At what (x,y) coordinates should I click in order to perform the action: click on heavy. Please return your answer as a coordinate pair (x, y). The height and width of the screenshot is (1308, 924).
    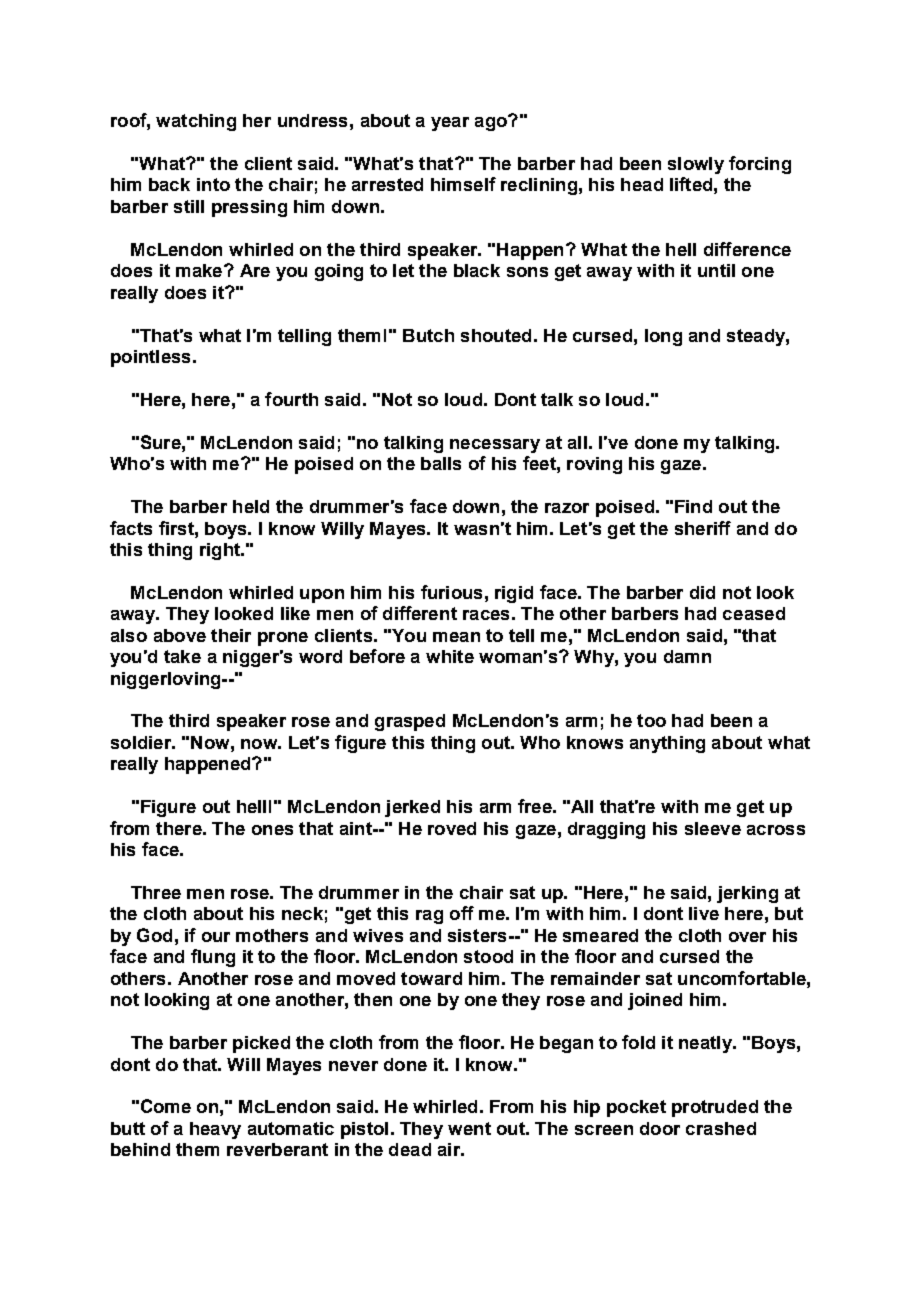
    Looking at the image, I should click on (215, 1130).
